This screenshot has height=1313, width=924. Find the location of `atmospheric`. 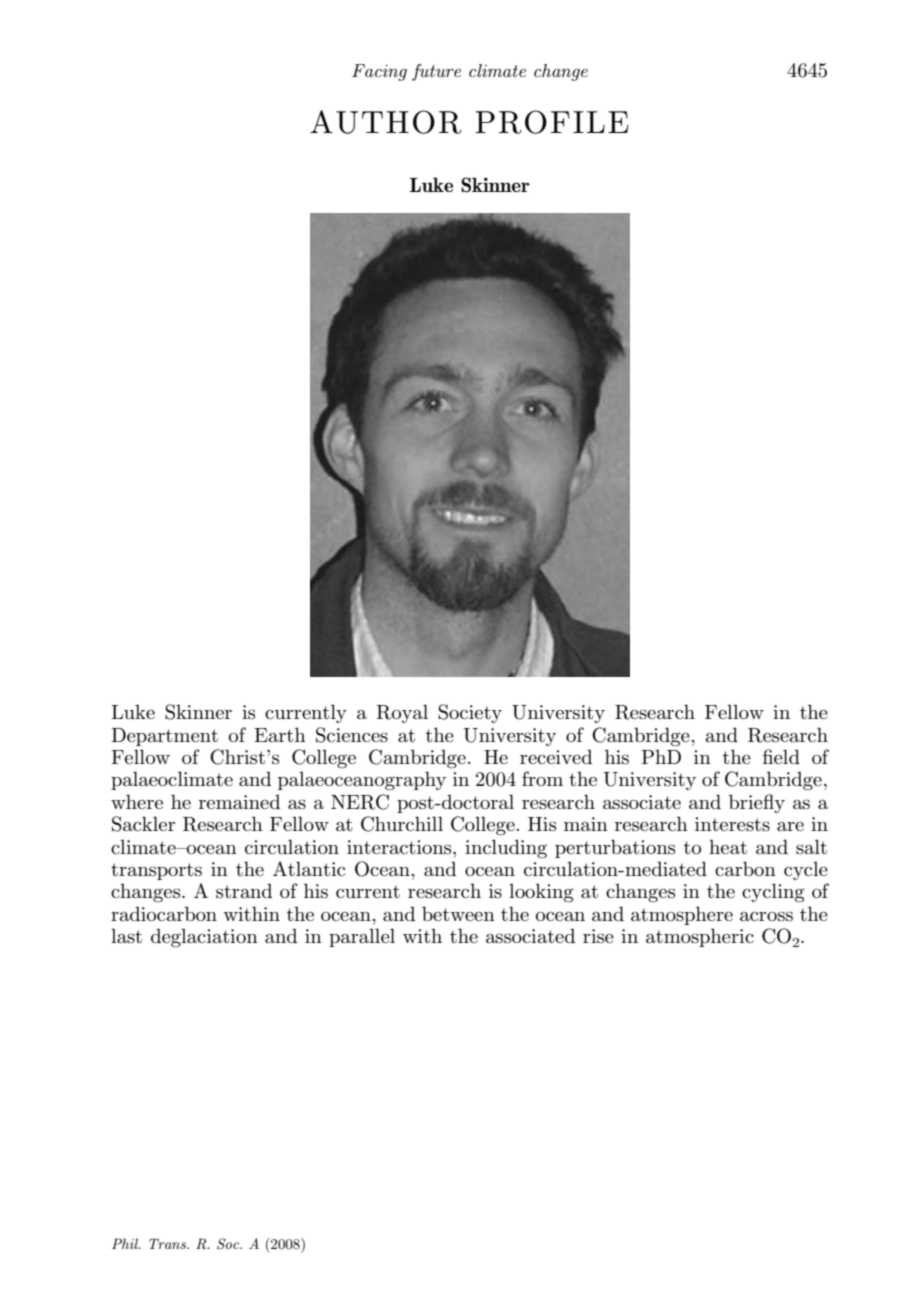

atmospheric is located at coordinates (700, 937).
